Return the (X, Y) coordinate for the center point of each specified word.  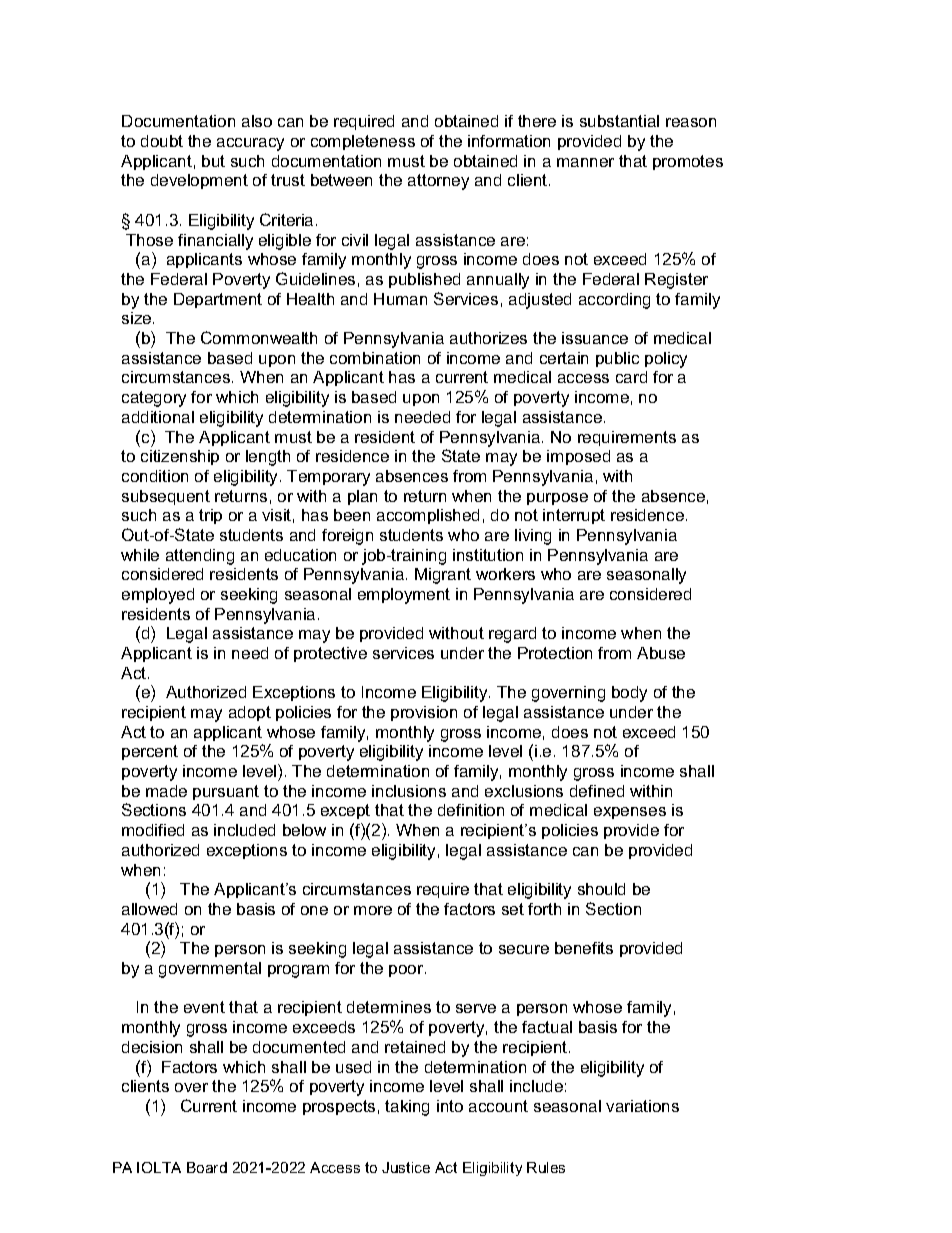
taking (407, 1108)
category (154, 399)
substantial (619, 121)
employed (158, 596)
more (373, 910)
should (601, 889)
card (631, 377)
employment (404, 596)
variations (642, 1106)
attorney (438, 182)
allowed (149, 909)
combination (375, 358)
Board (207, 1167)
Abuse (661, 653)
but (213, 161)
